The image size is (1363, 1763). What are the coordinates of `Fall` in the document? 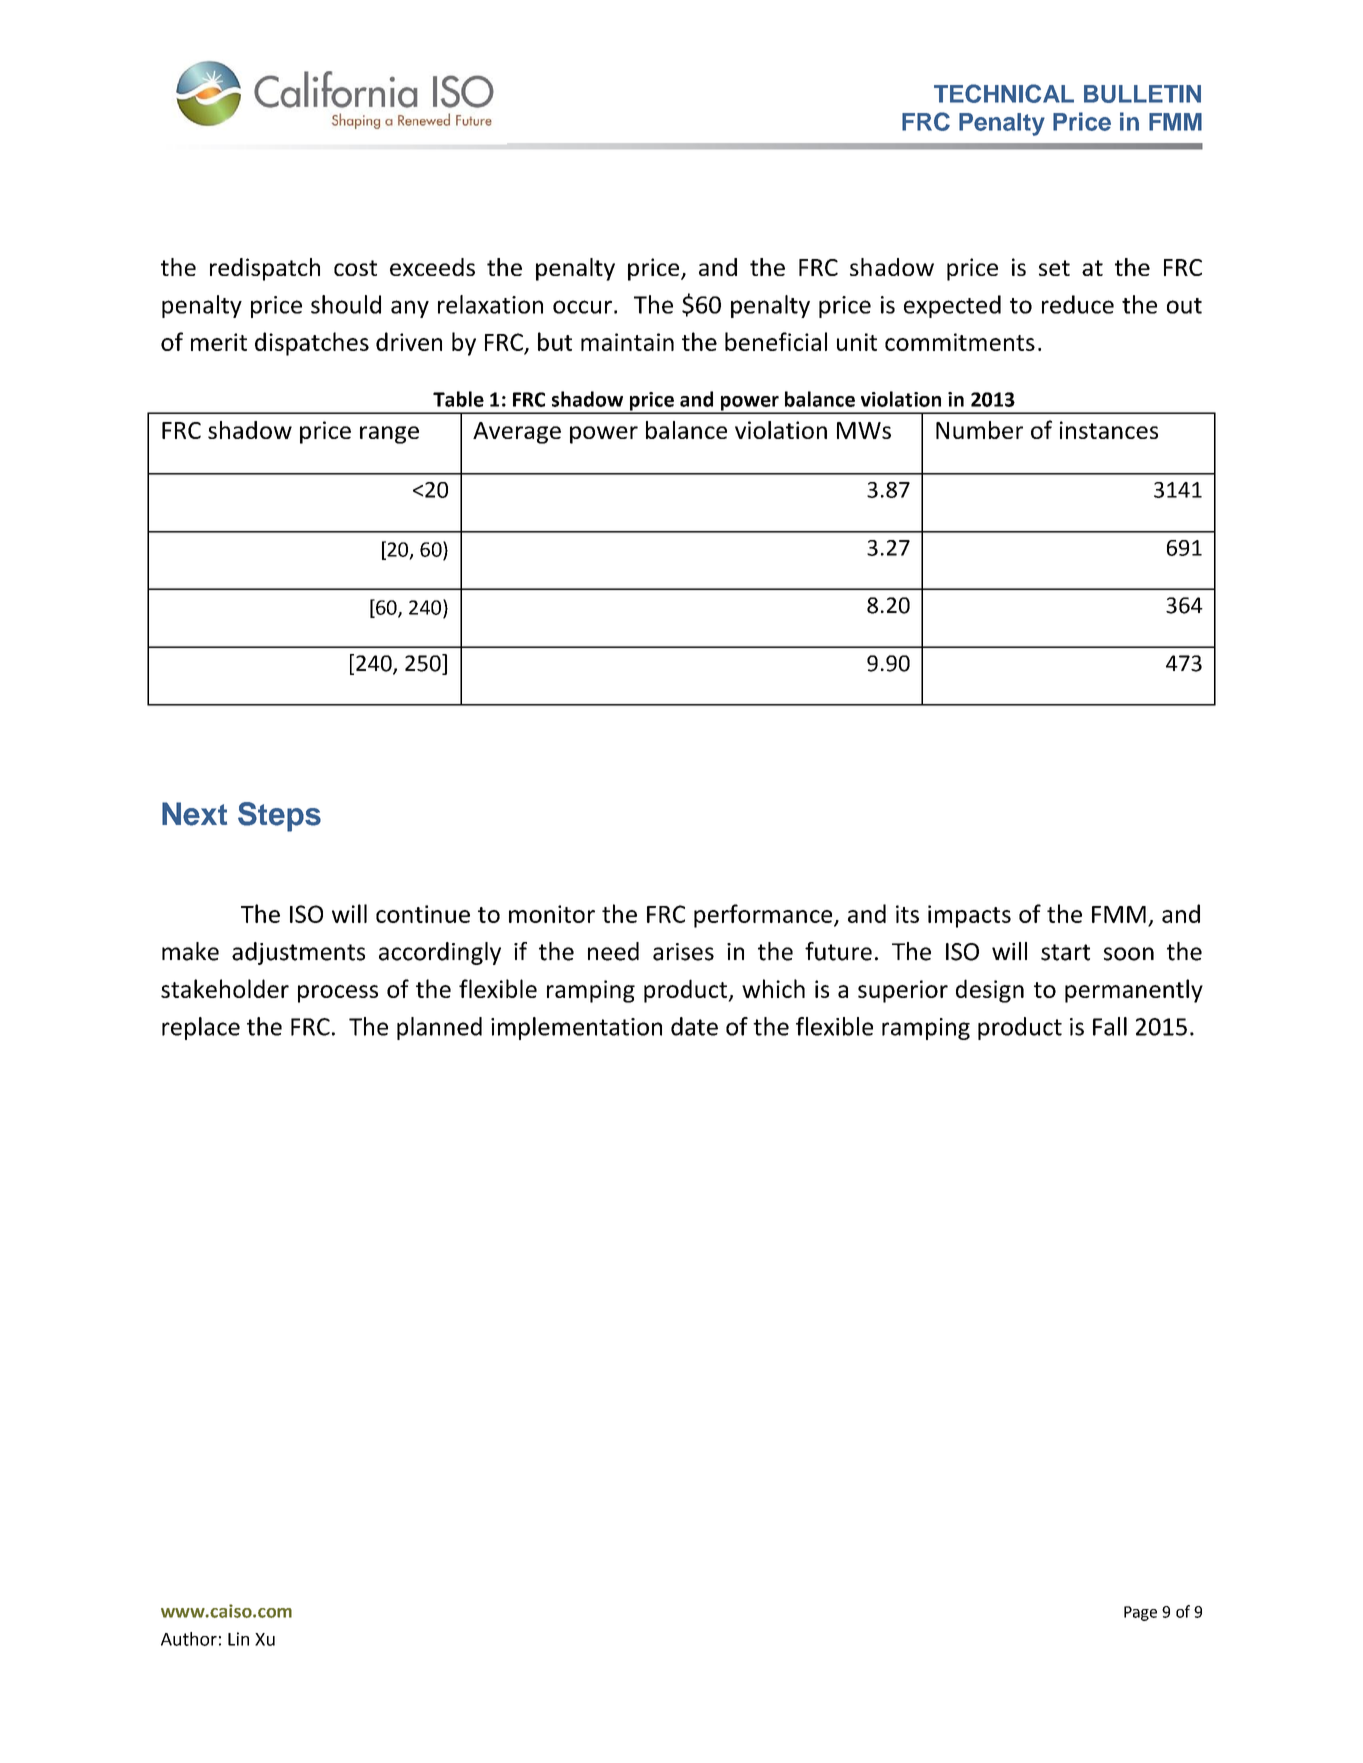 It's located at (1110, 1026).
